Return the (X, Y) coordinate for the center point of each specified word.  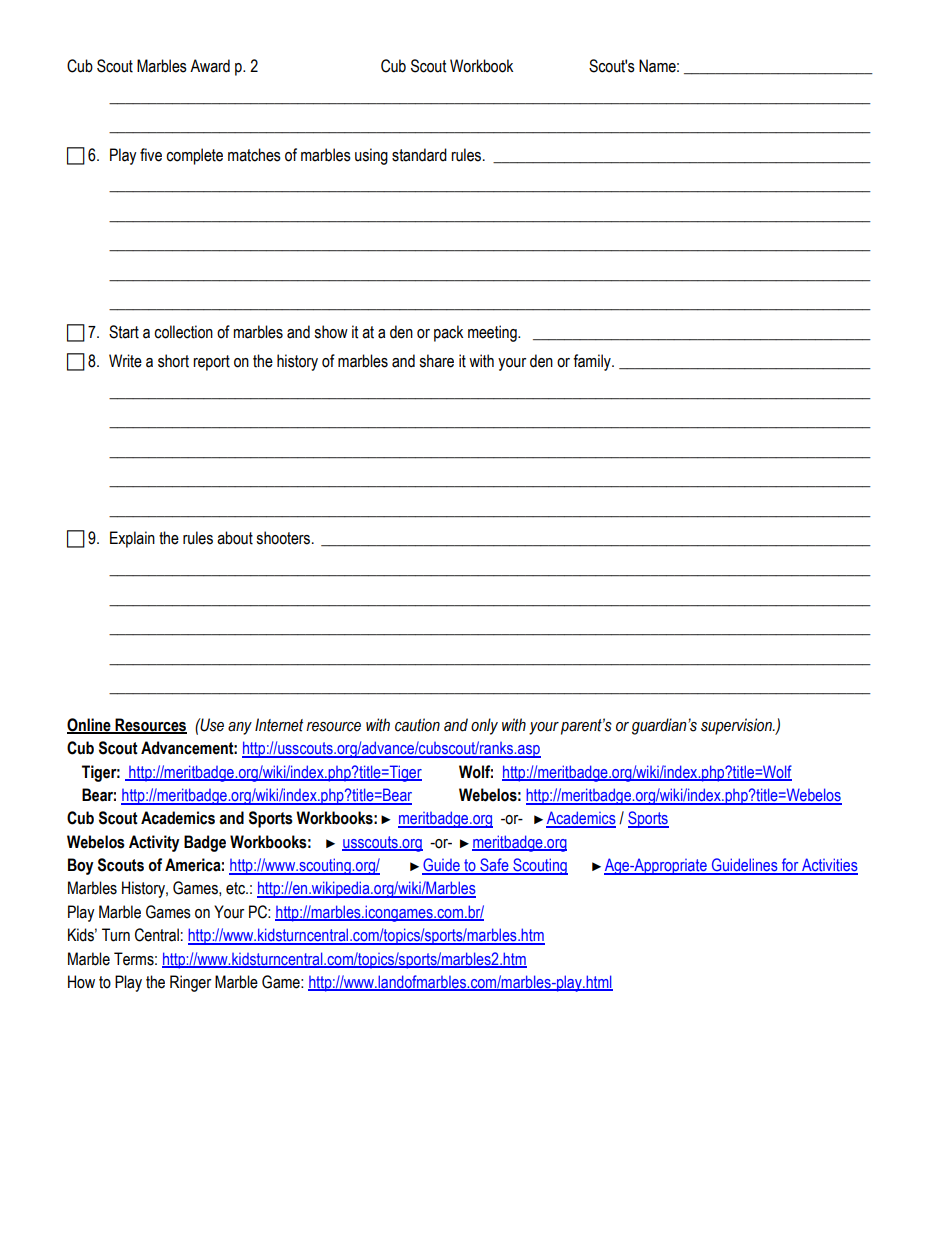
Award (210, 66)
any (240, 728)
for (790, 866)
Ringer (190, 983)
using (371, 156)
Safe (494, 866)
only (484, 726)
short (173, 361)
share (436, 361)
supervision (737, 726)
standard (419, 155)
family (593, 362)
